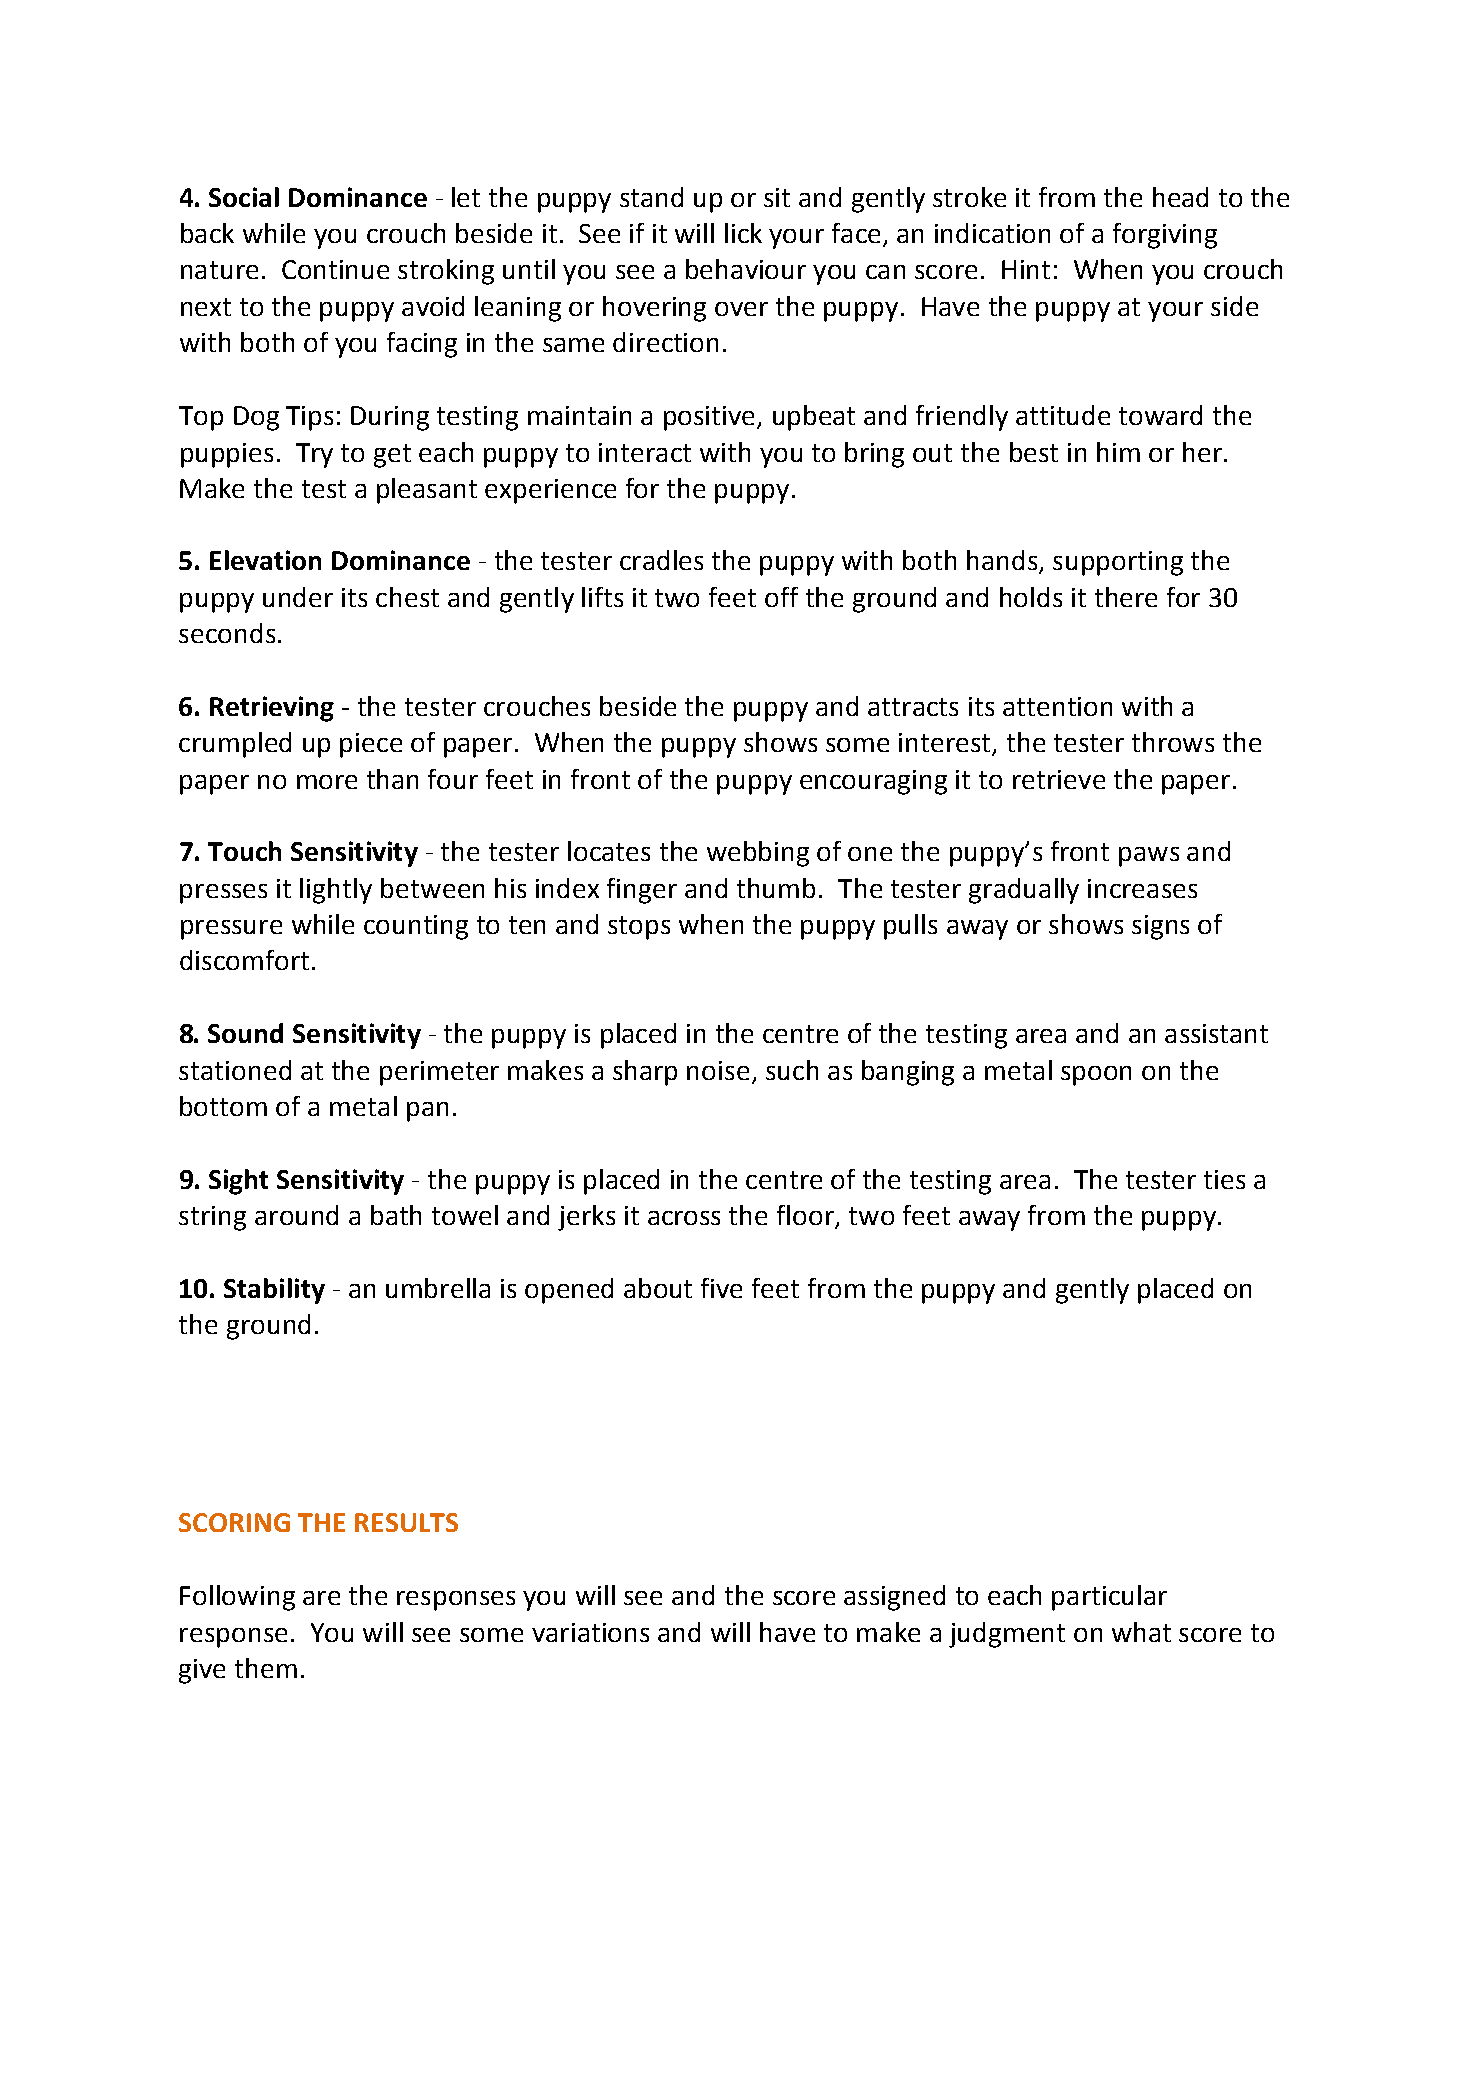 Image resolution: width=1477 pixels, height=2089 pixels. Describe the element at coordinates (1165, 236) in the document. I see `forgiving` at that location.
